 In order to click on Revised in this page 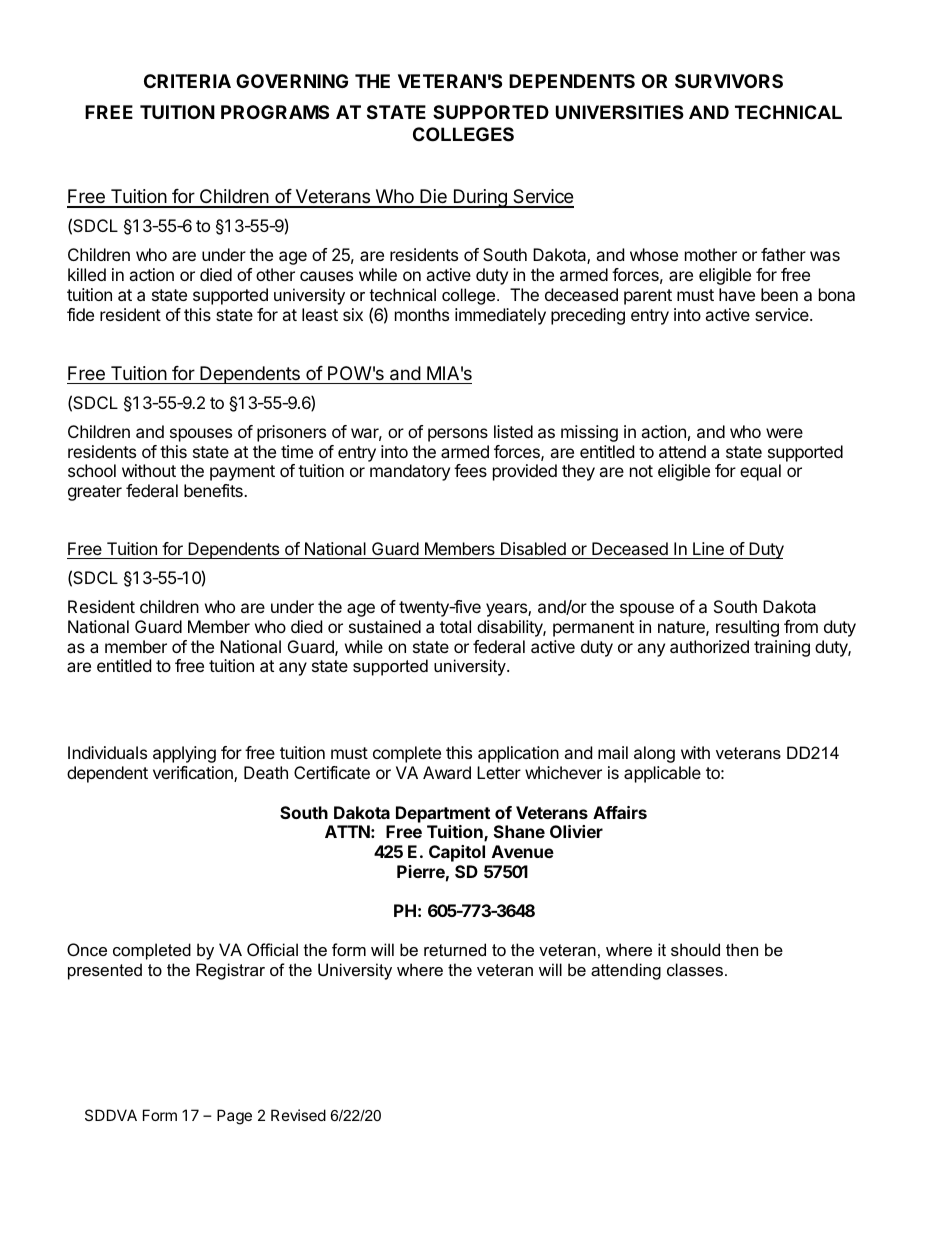, I will do `click(298, 1115)`.
